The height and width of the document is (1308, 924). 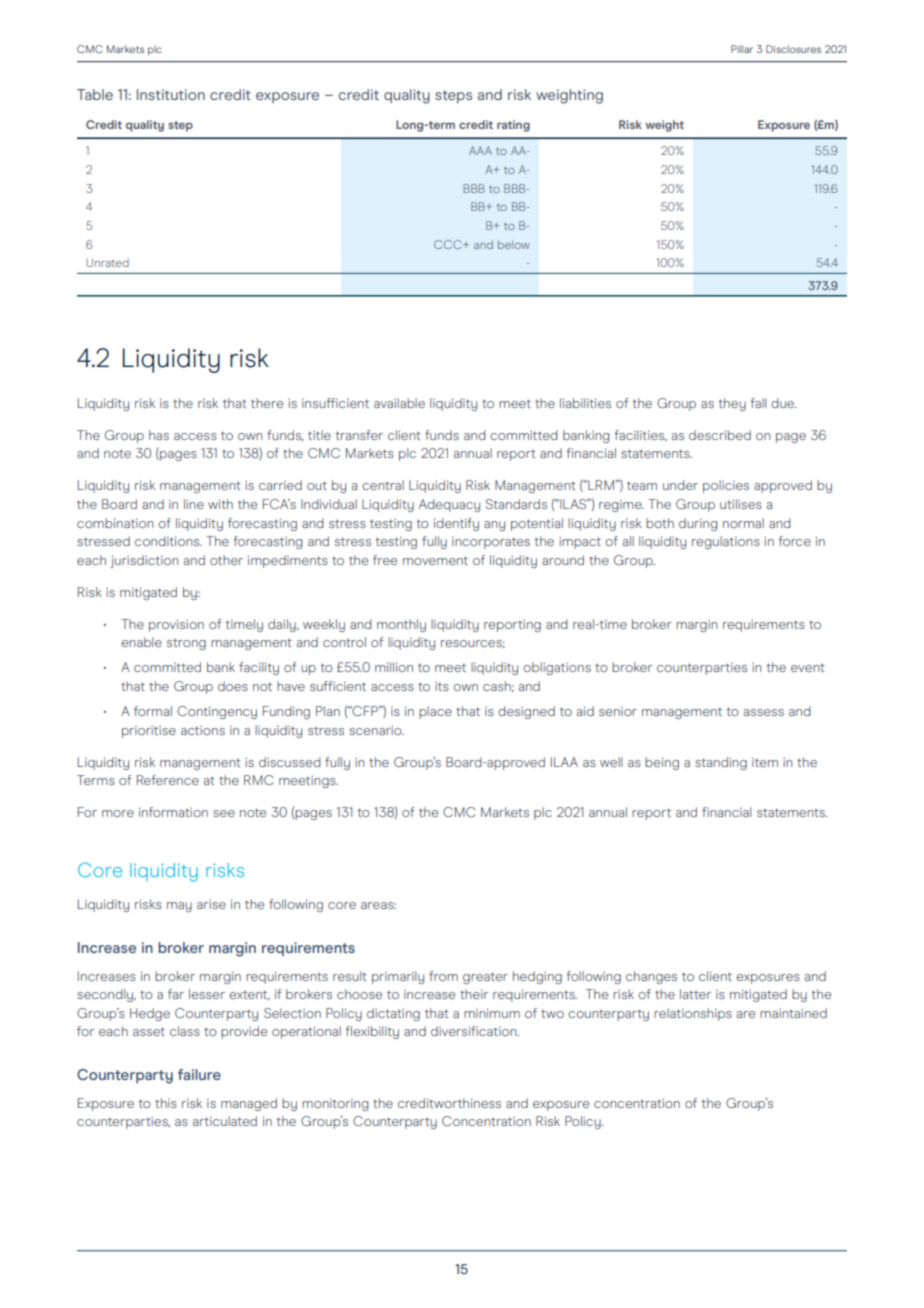 I want to click on Institution, so click(x=171, y=94).
